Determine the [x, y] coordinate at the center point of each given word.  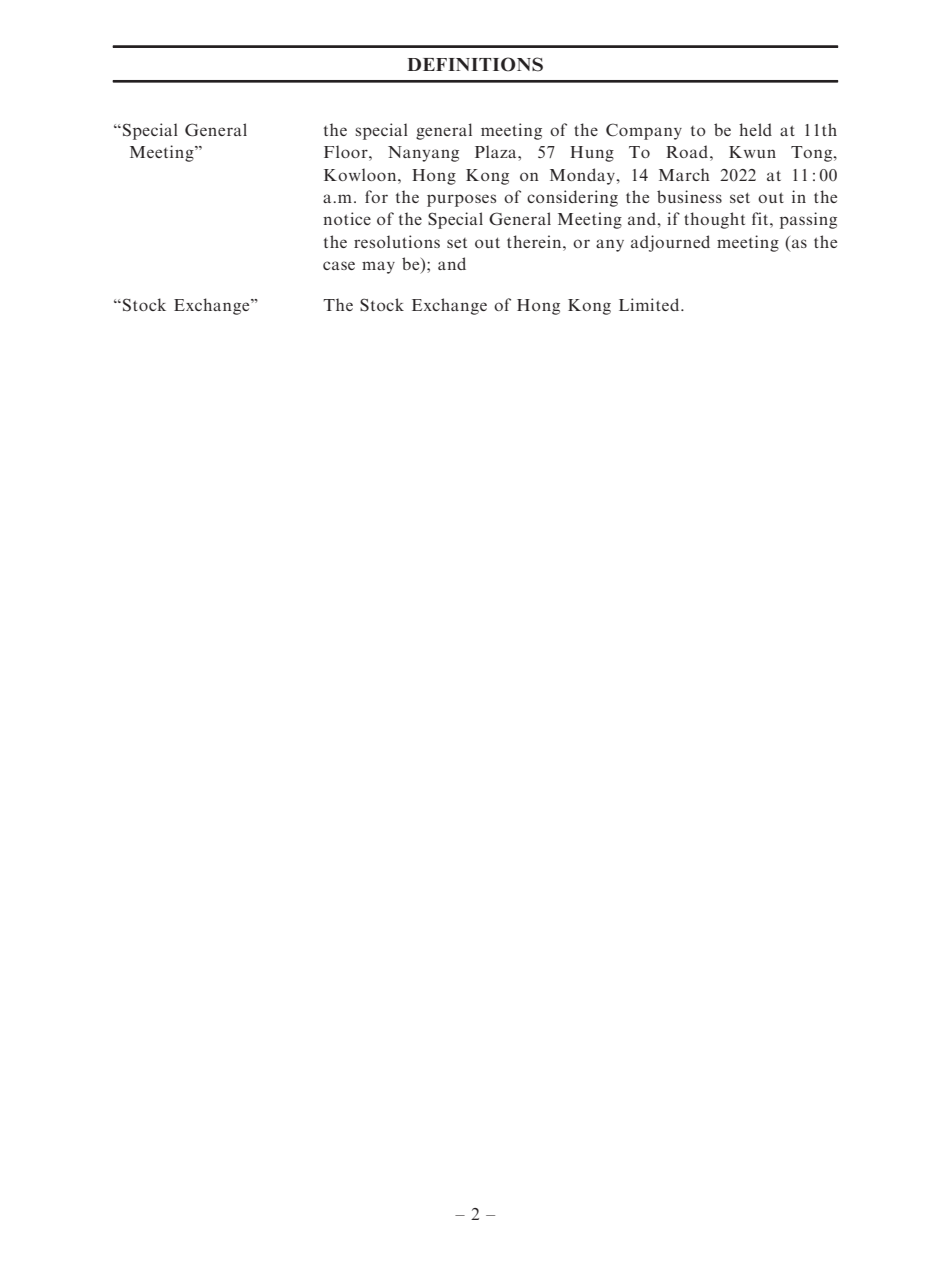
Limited [650, 304]
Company [644, 131]
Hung [592, 154]
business [689, 196]
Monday [583, 176]
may [378, 267]
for [376, 196]
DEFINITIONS [475, 64]
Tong [813, 154]
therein [535, 241]
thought [714, 220]
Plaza [497, 151]
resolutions [397, 241]
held [755, 129]
